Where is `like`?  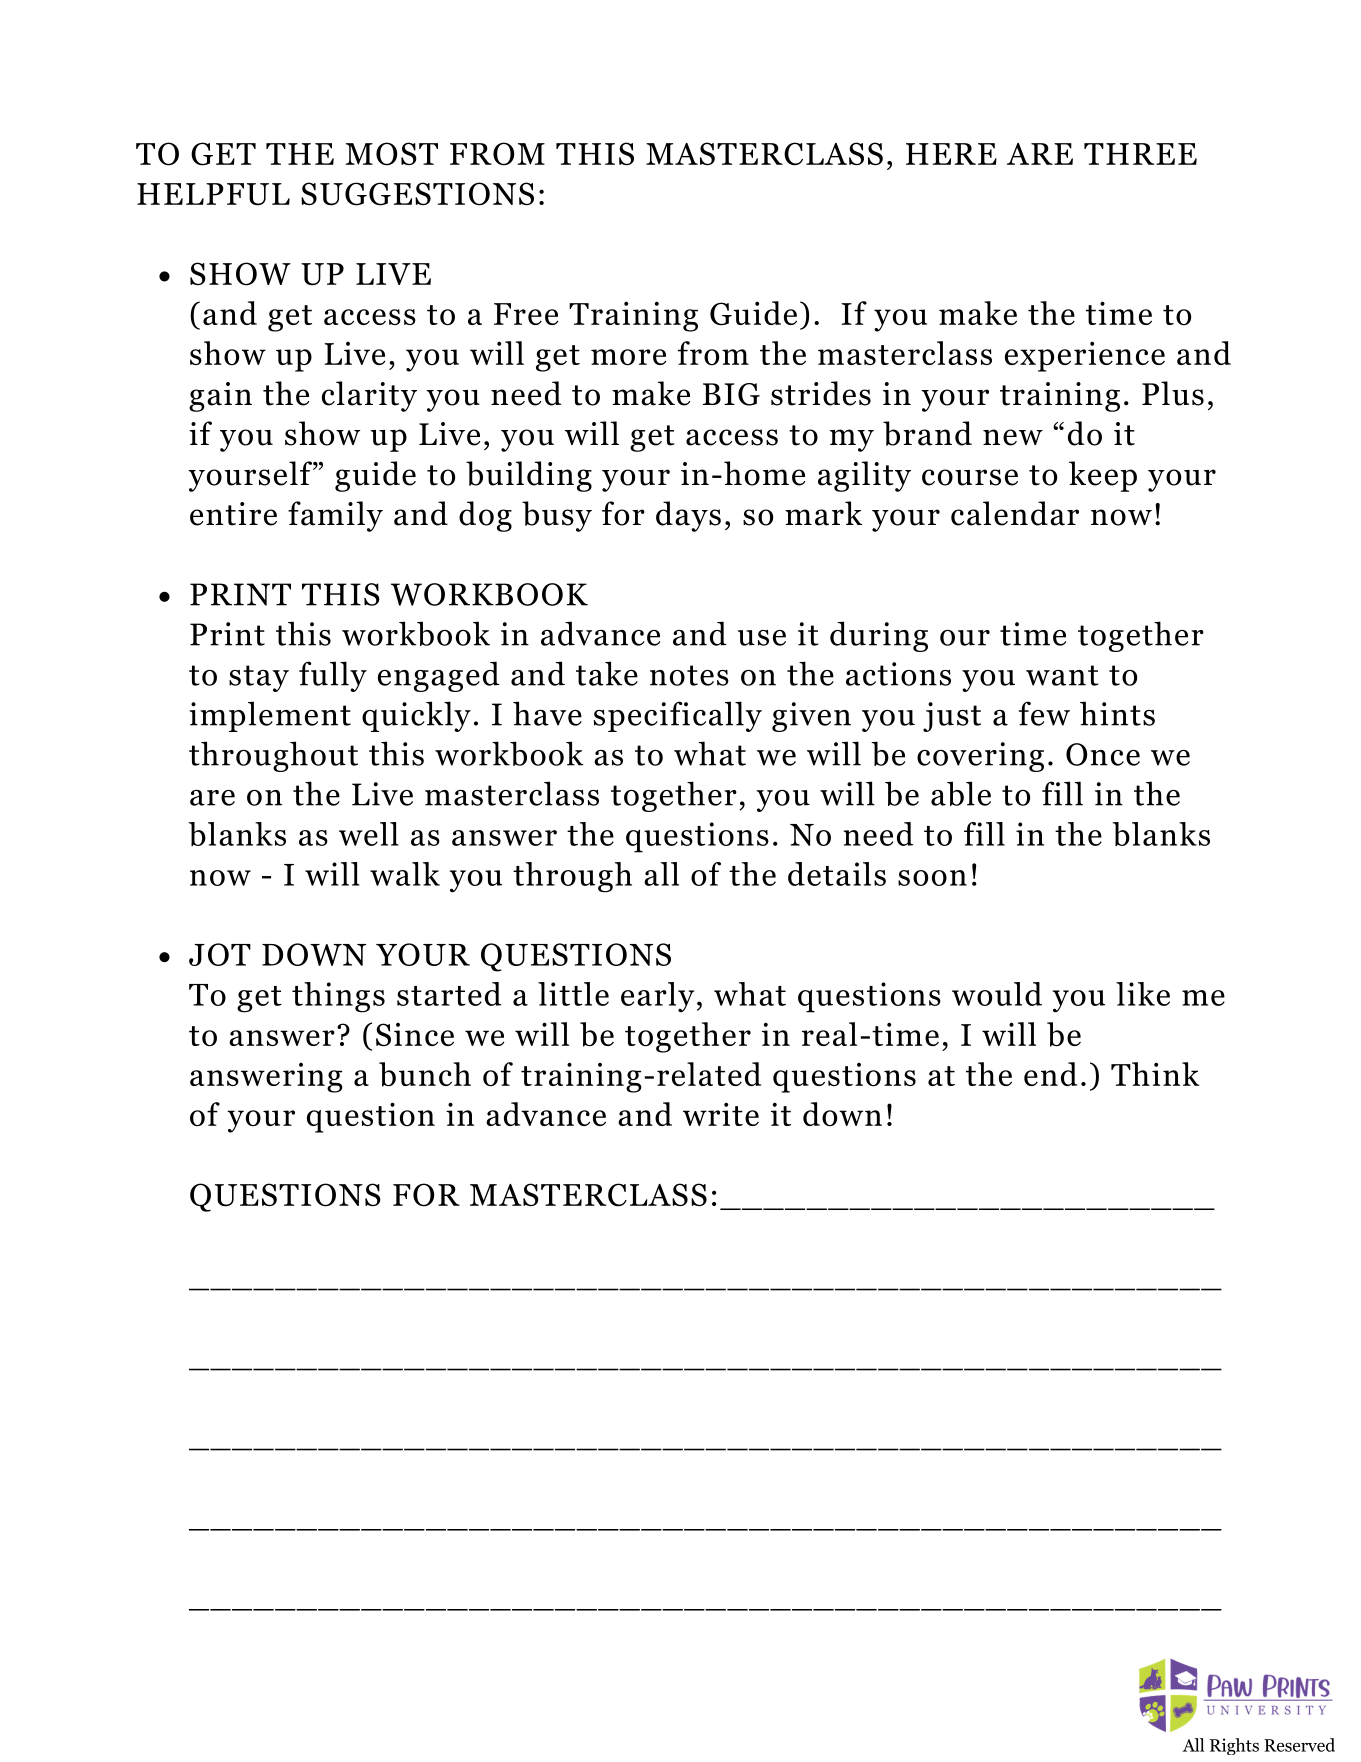 like is located at coordinates (1143, 994).
